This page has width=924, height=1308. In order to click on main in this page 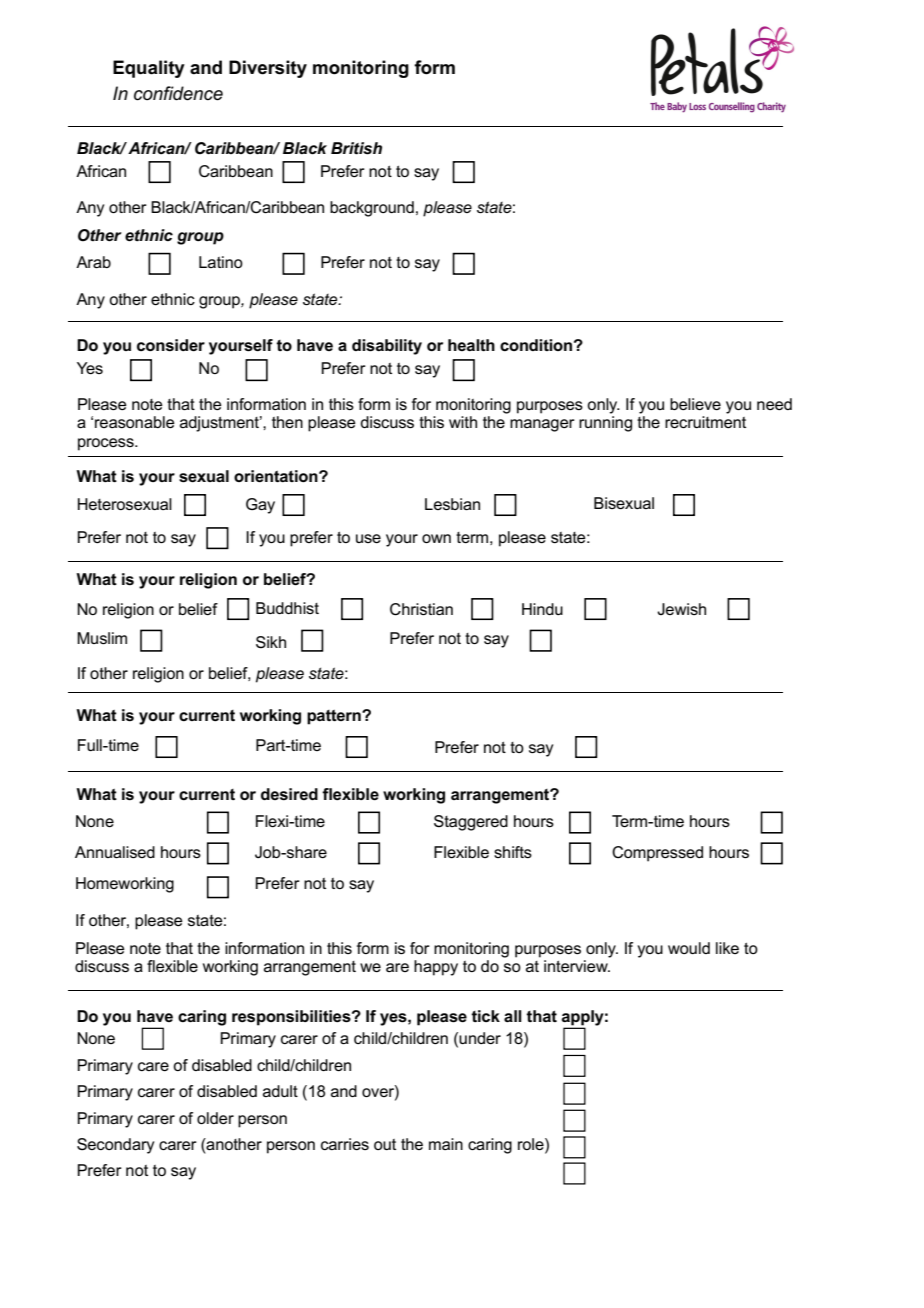, I will do `click(446, 1144)`.
